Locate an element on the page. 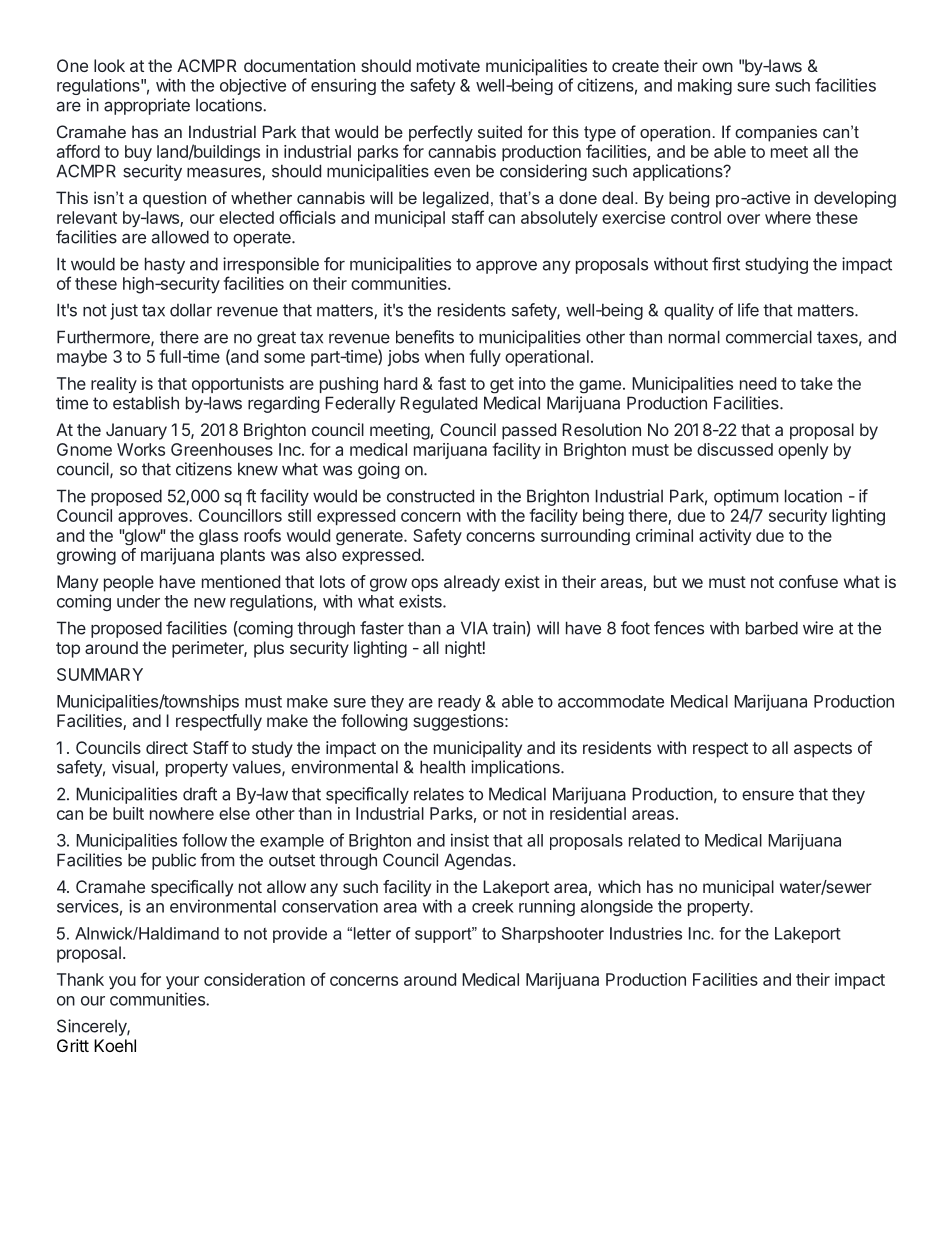 The width and height of the document is (952, 1233). SUMMARY is located at coordinates (100, 674).
